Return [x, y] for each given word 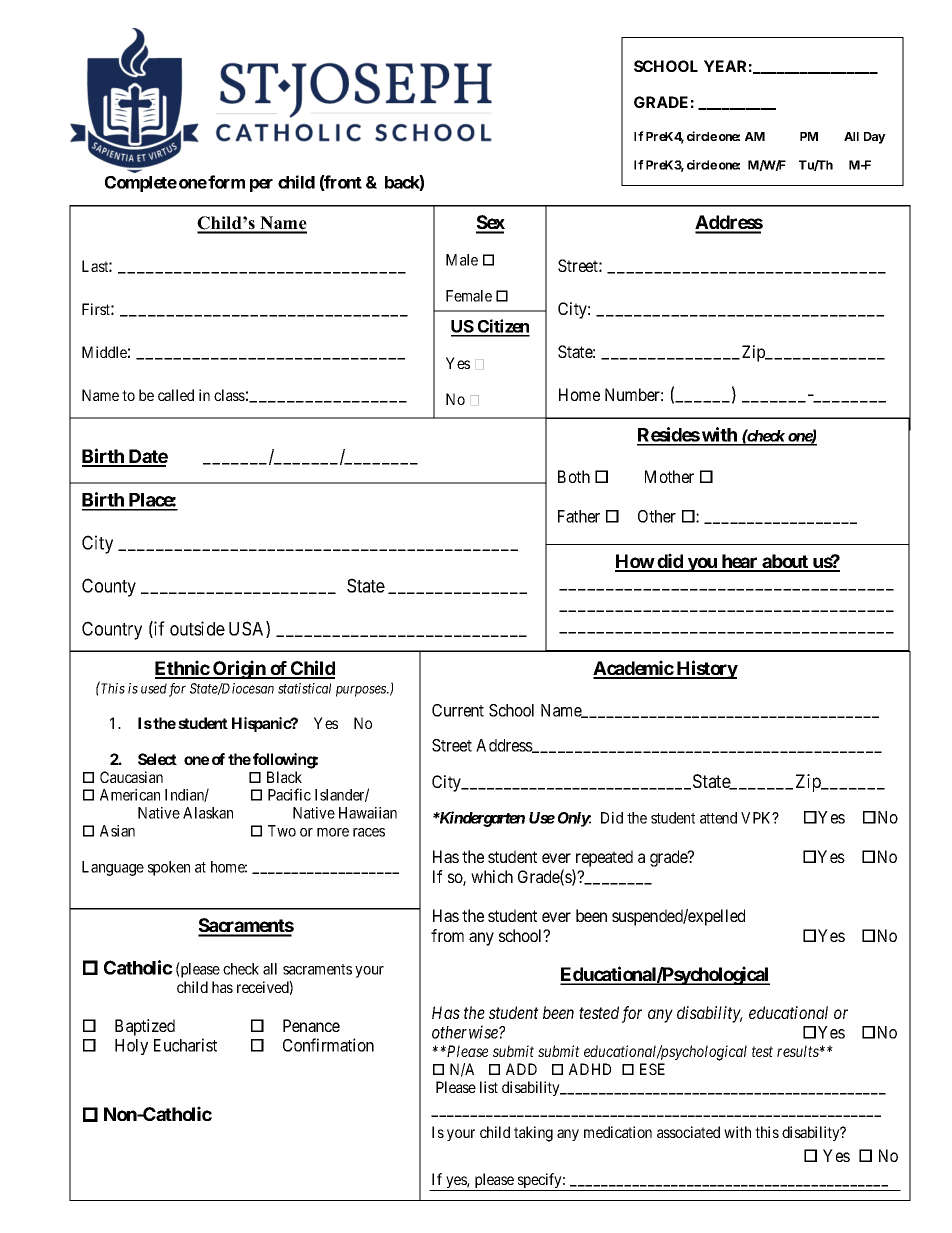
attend [718, 818]
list [489, 1087]
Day [875, 138]
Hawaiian [368, 813]
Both [574, 476]
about [785, 562]
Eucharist [185, 1045]
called [176, 395]
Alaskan [208, 813]
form [226, 182]
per [261, 185]
